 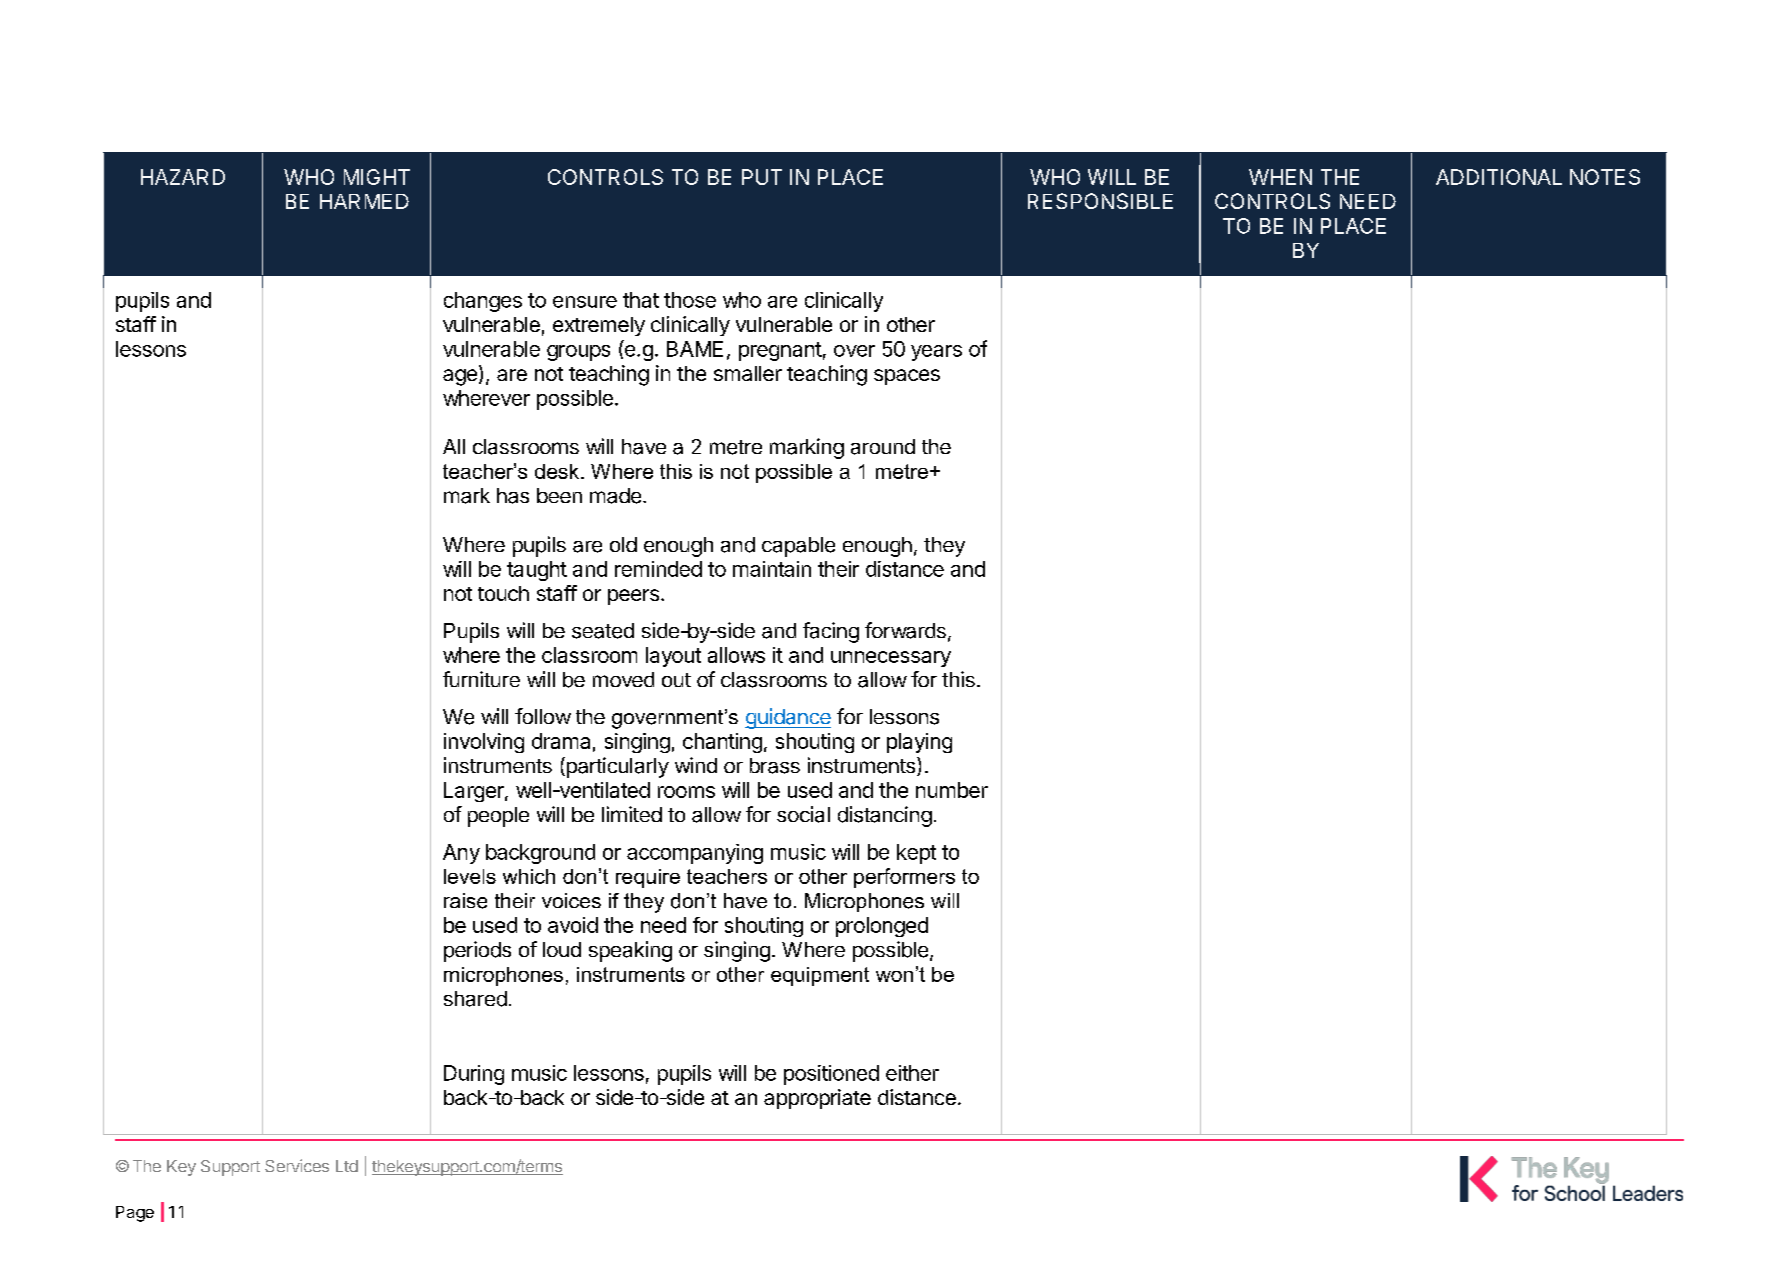 What do you see at coordinates (364, 201) in the screenshot?
I see `HARMED` at bounding box center [364, 201].
